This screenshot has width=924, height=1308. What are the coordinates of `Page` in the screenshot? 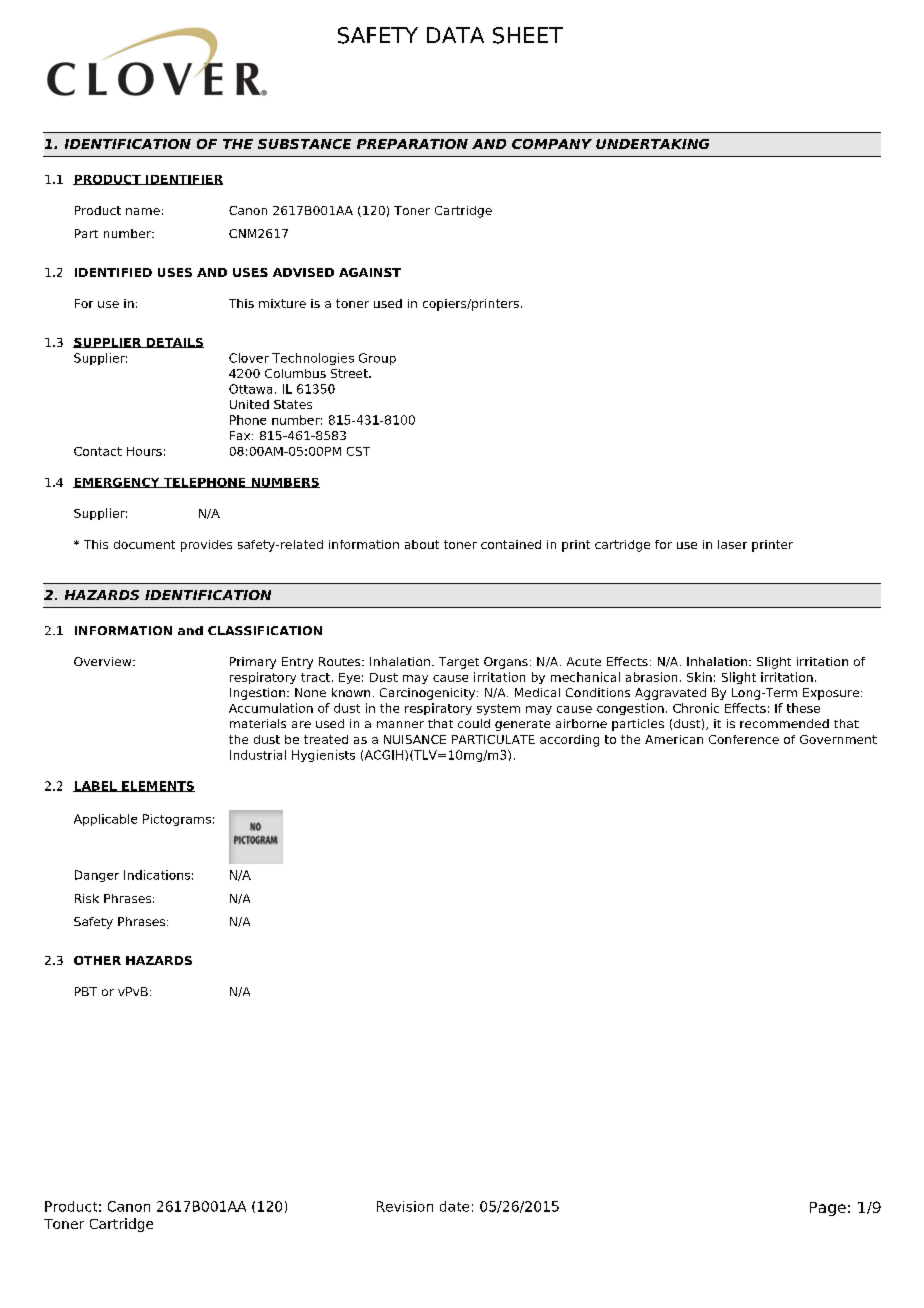 It's located at (828, 1209).
